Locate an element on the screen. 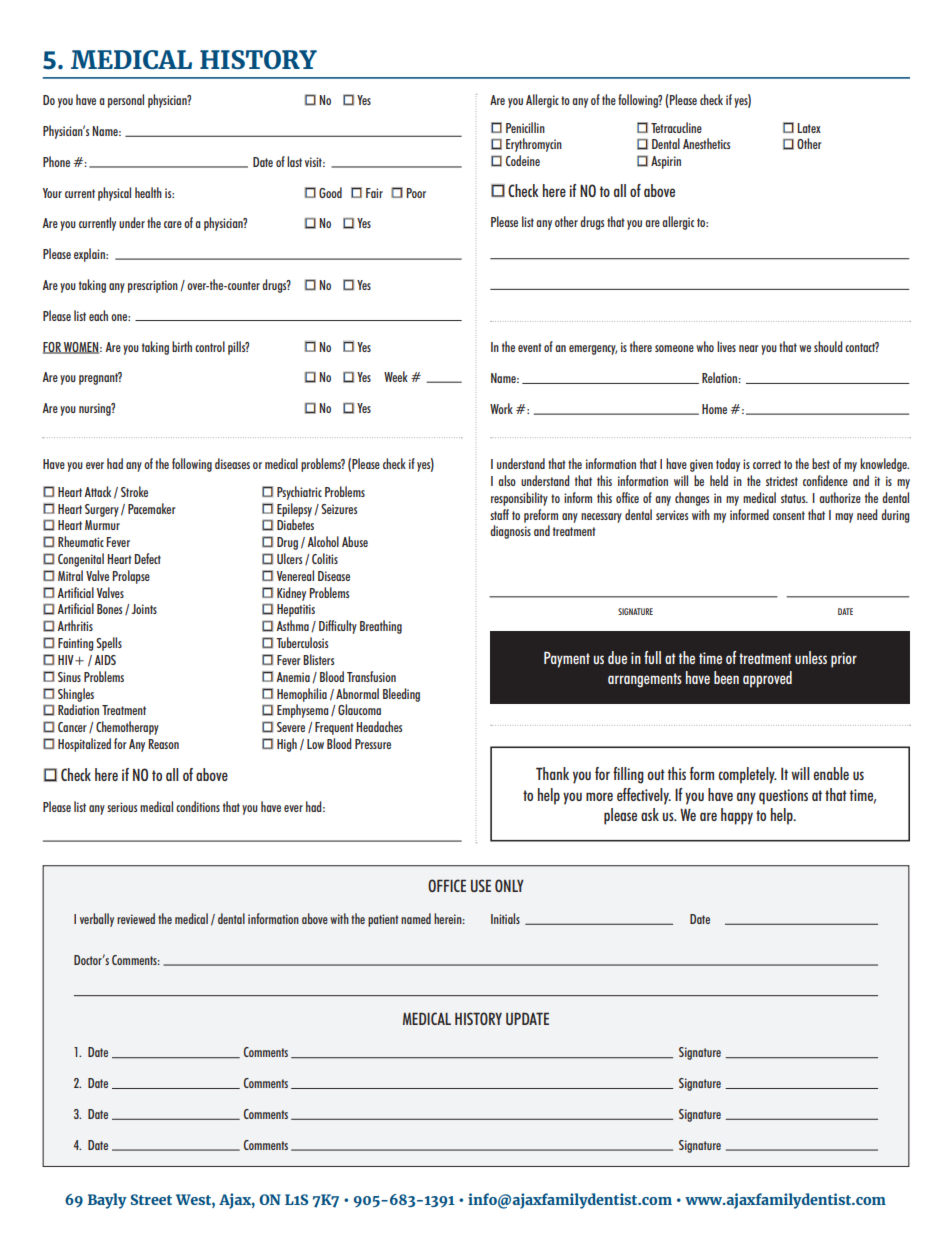 This screenshot has width=952, height=1233. unless is located at coordinates (811, 657).
